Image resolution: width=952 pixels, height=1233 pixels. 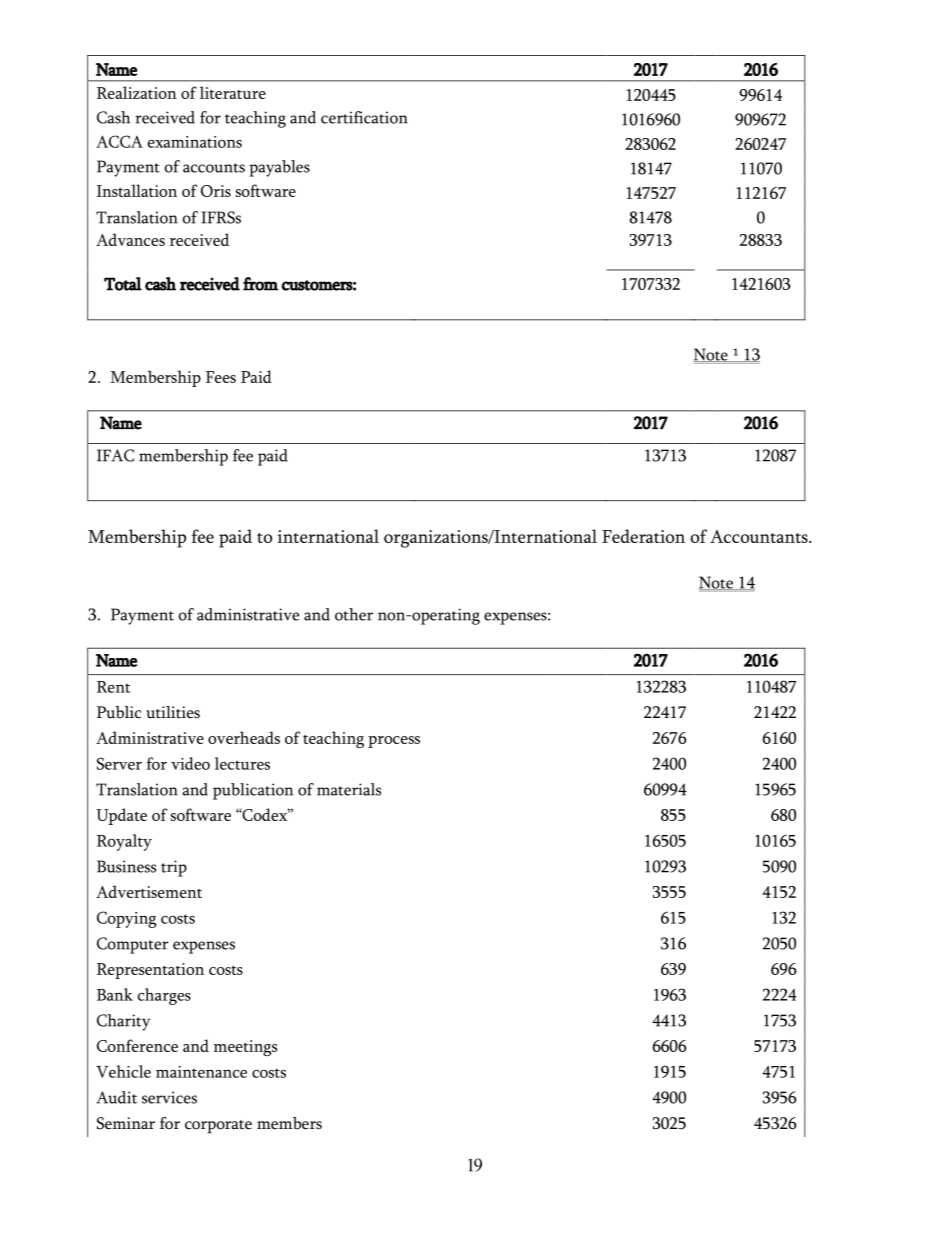 I want to click on Federation, so click(x=643, y=536).
